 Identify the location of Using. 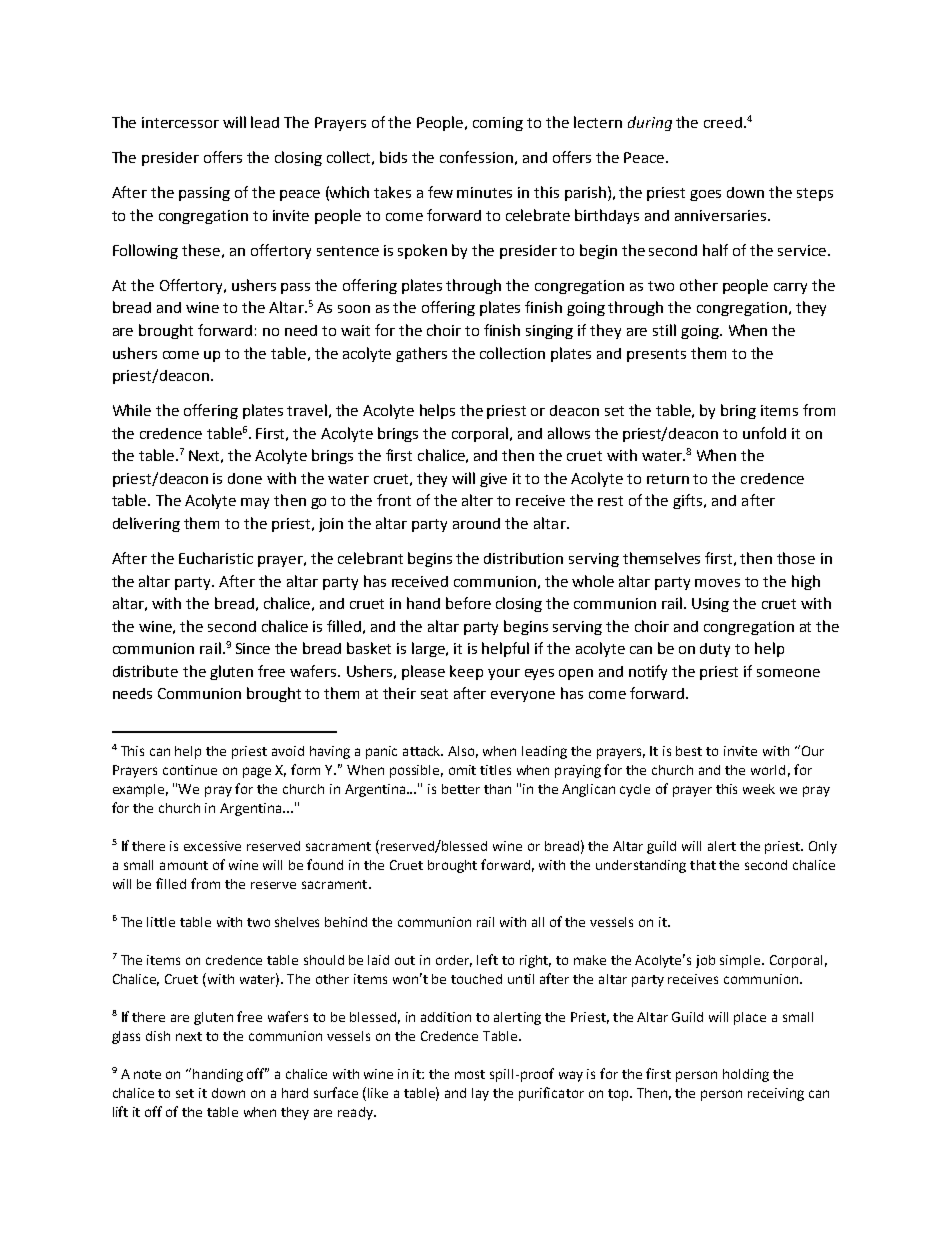
(710, 605).
